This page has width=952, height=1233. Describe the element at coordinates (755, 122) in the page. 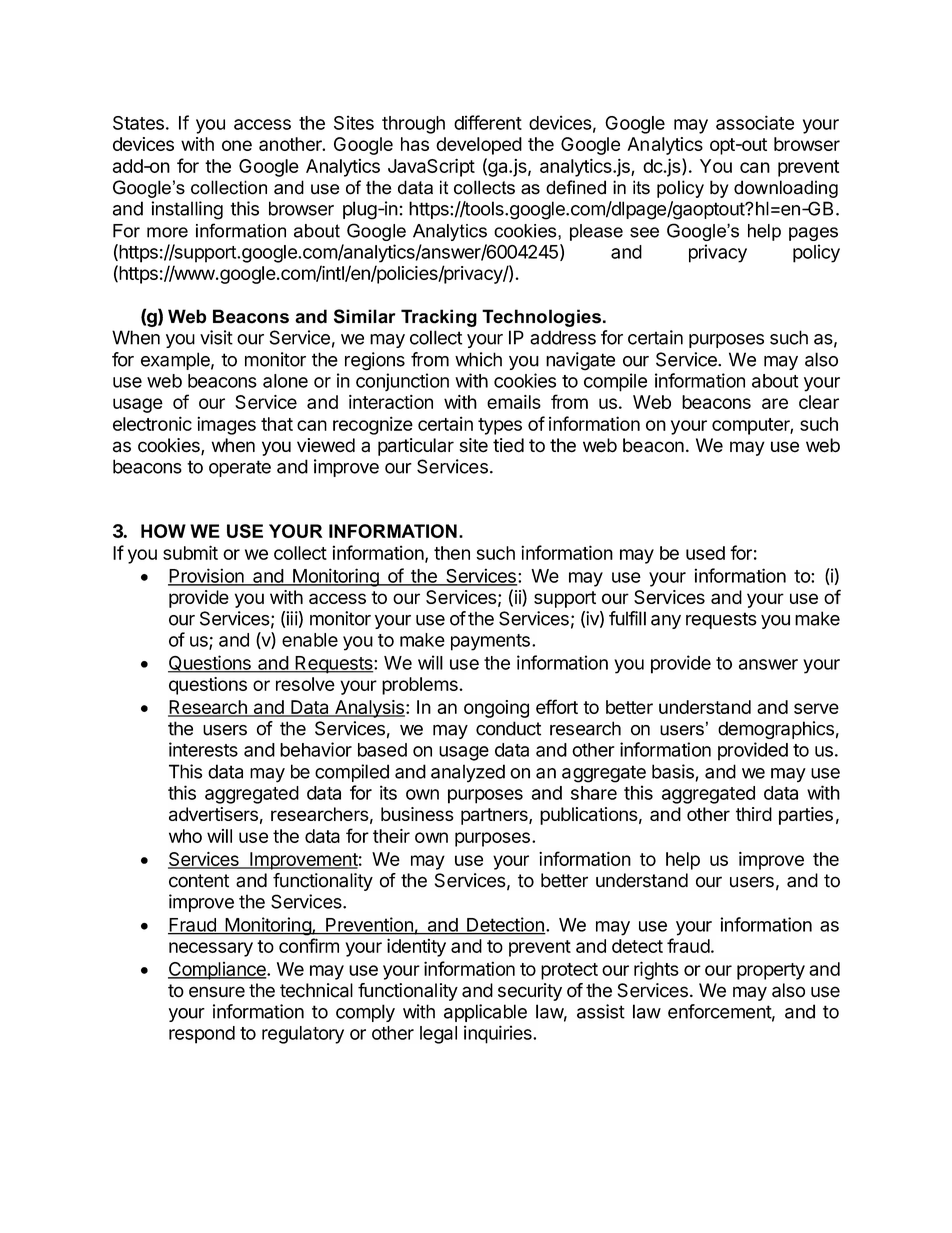

I see `associate` at that location.
